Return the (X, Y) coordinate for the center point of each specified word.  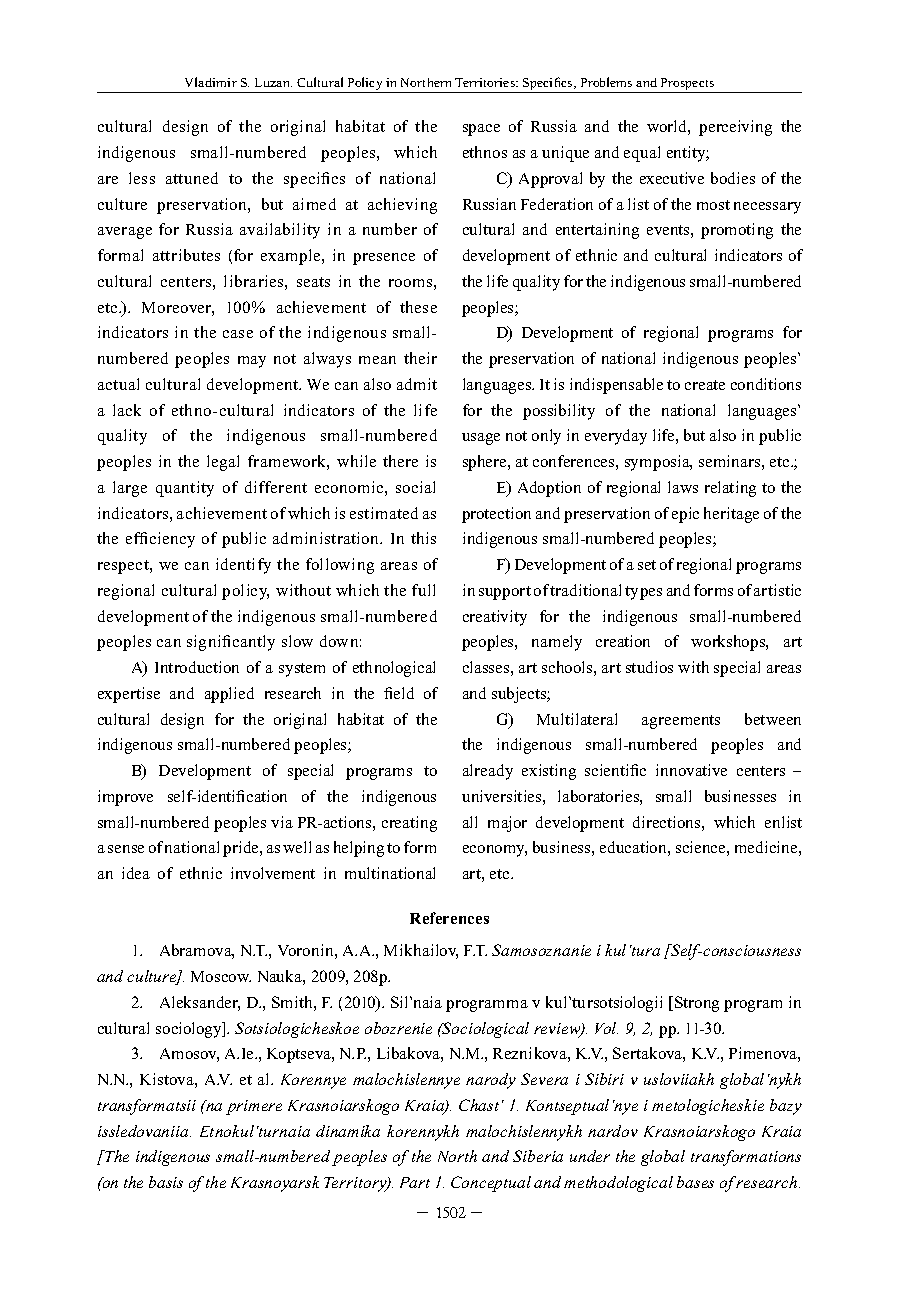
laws (683, 487)
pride (242, 849)
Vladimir (211, 82)
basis (166, 1182)
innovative (691, 770)
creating (409, 824)
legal (223, 463)
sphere (486, 463)
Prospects (687, 85)
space (481, 130)
